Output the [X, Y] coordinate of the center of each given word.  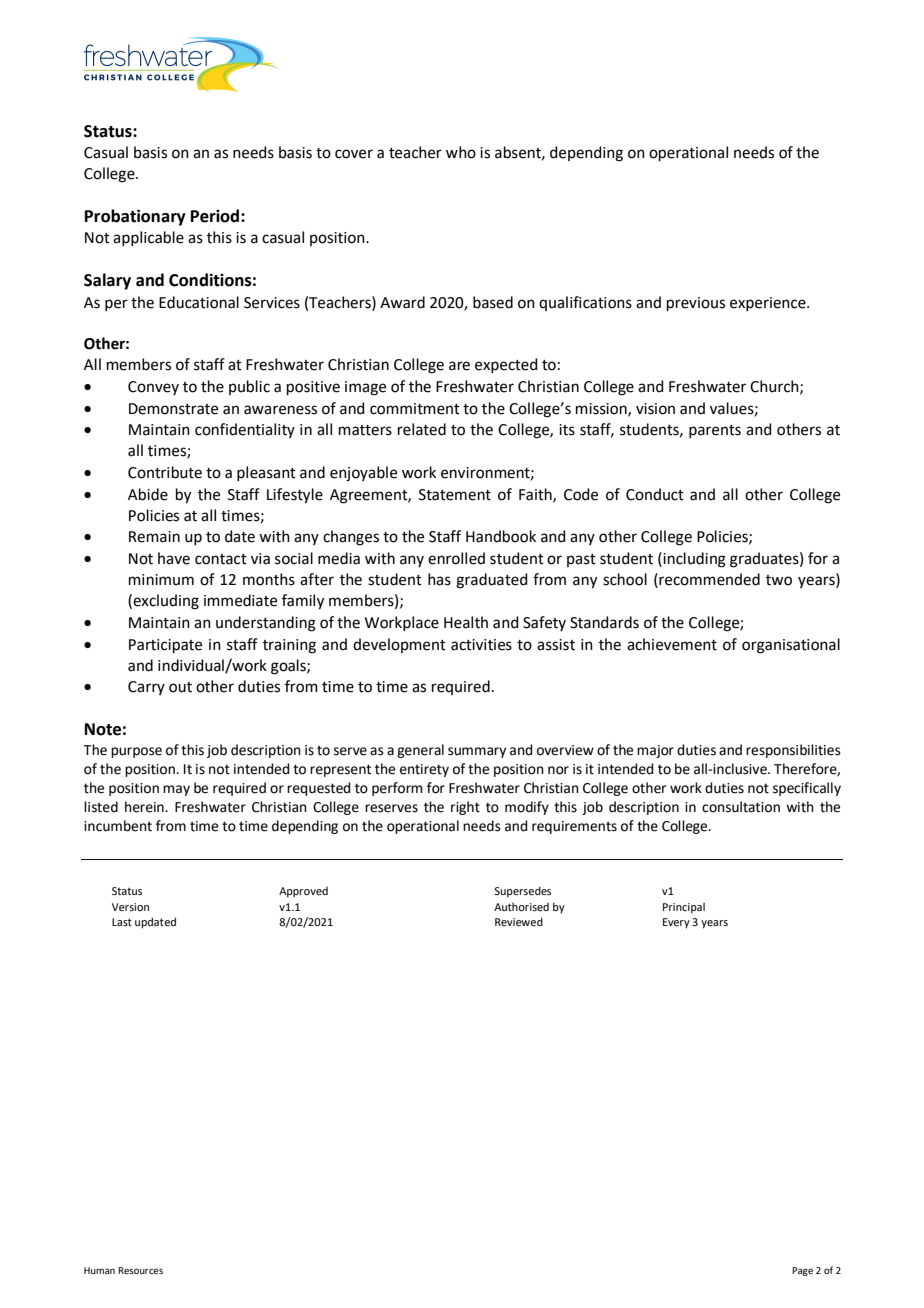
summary [477, 752]
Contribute [165, 472]
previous [696, 304]
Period [216, 216]
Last [122, 922]
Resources [140, 1270]
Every [676, 923]
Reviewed [519, 922]
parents [715, 431]
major [655, 751]
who [461, 152]
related [422, 429]
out [180, 687]
